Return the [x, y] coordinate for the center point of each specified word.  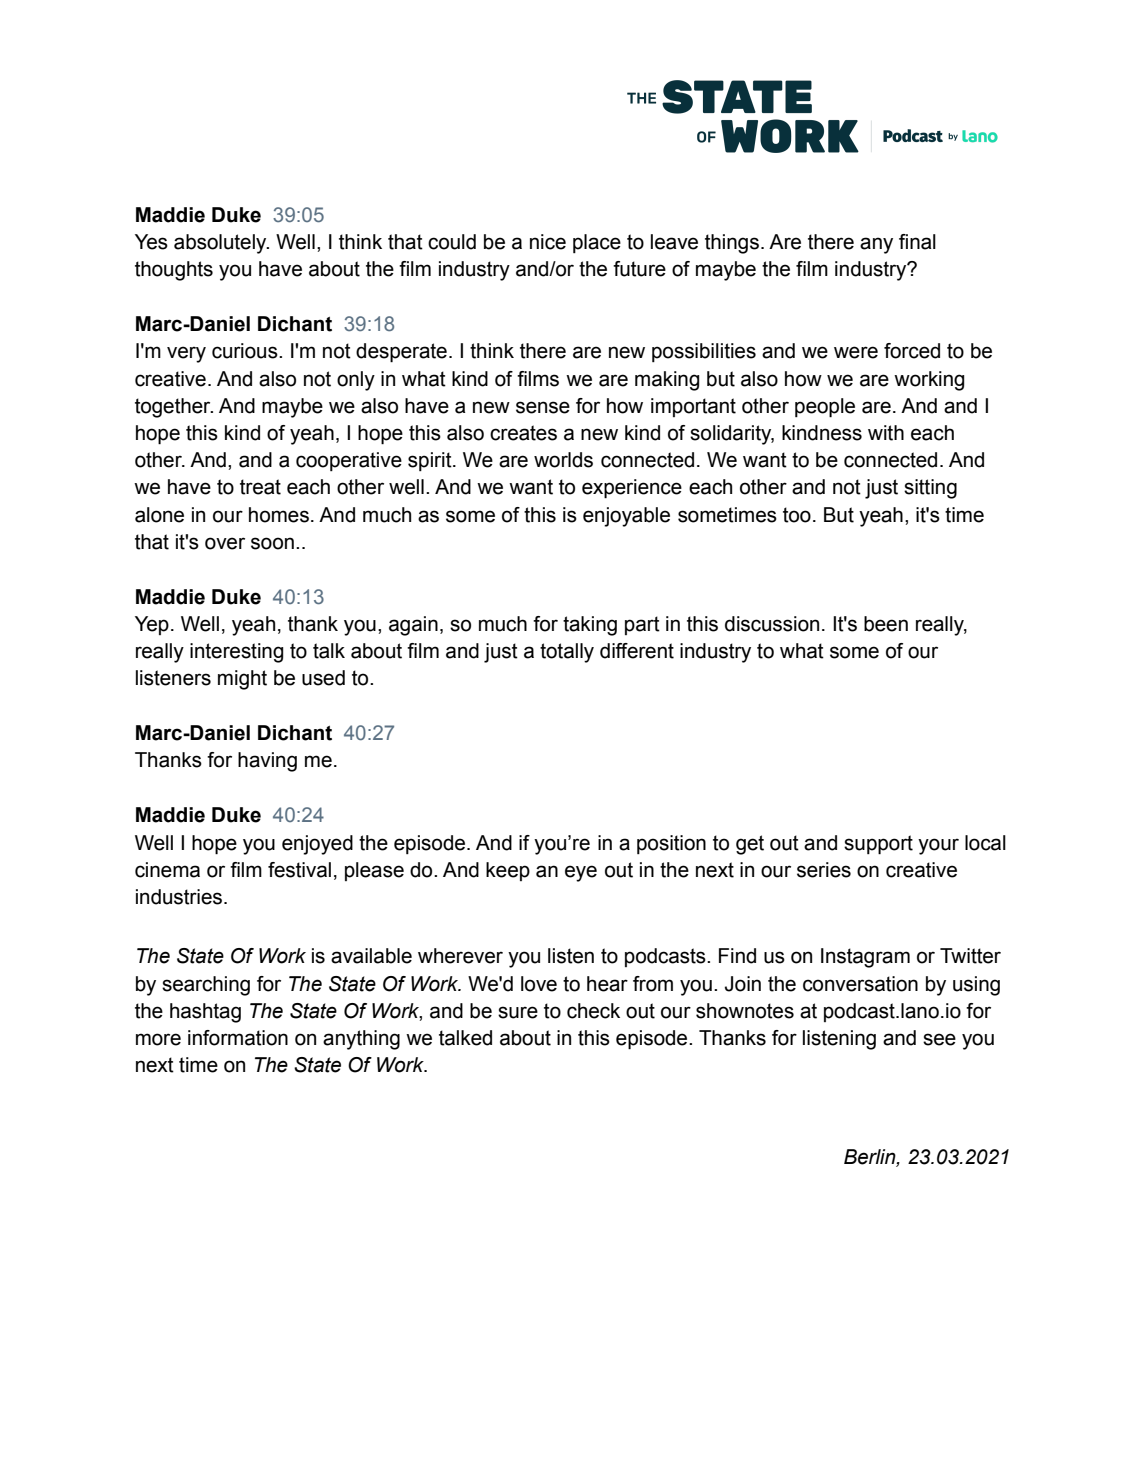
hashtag [205, 1013]
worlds [563, 460]
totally [567, 653]
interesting [236, 653]
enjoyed [317, 845]
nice [548, 242]
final [917, 242]
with [886, 433]
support [878, 845]
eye [581, 873]
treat [260, 487]
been [886, 624]
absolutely [221, 244]
